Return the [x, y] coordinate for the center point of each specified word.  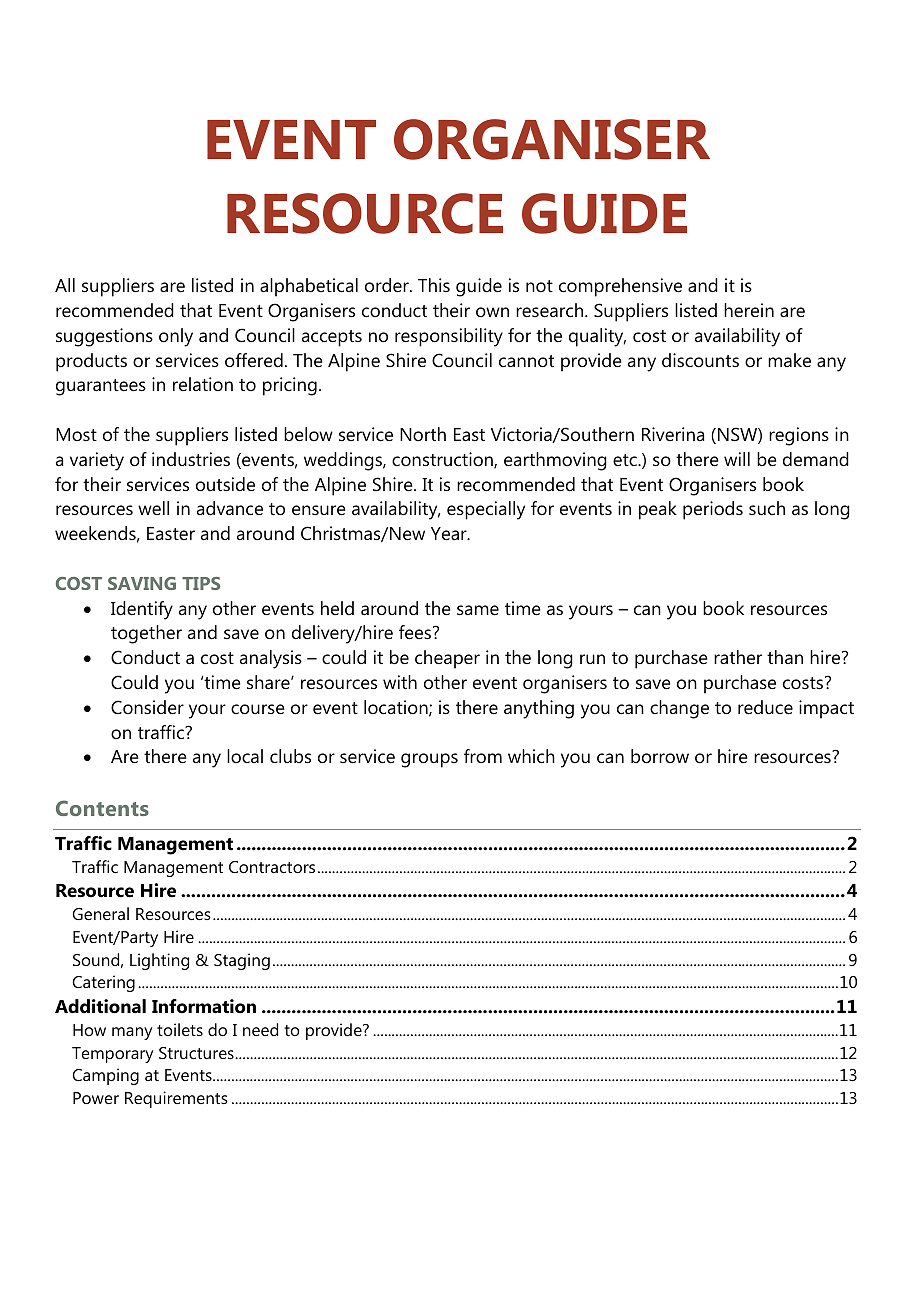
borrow [660, 756]
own [492, 312]
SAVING [142, 583]
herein [749, 310]
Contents [102, 808]
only [176, 337]
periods [713, 510]
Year [450, 533]
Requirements [176, 1099]
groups [429, 760]
